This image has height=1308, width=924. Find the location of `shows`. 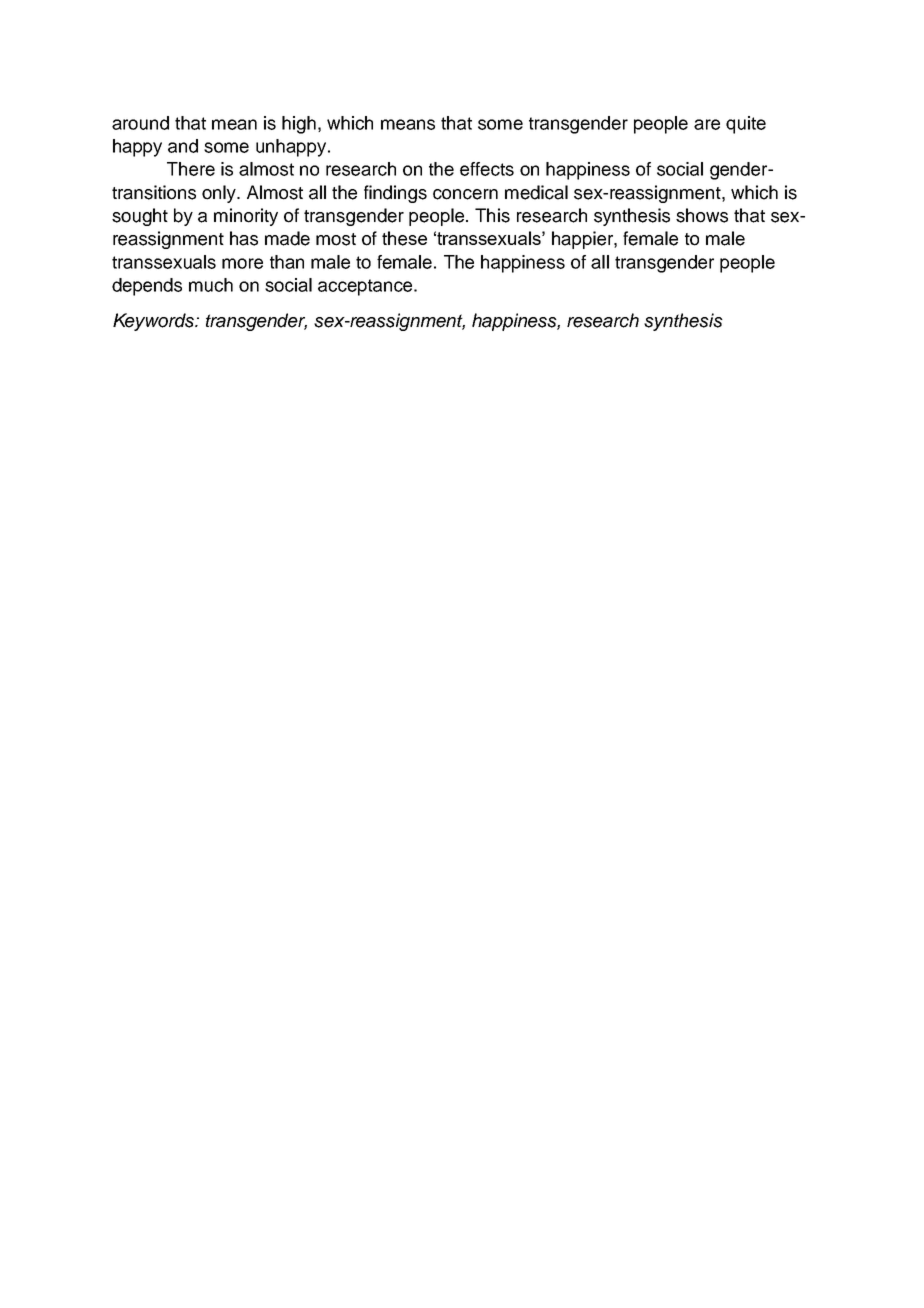

shows is located at coordinates (702, 215).
